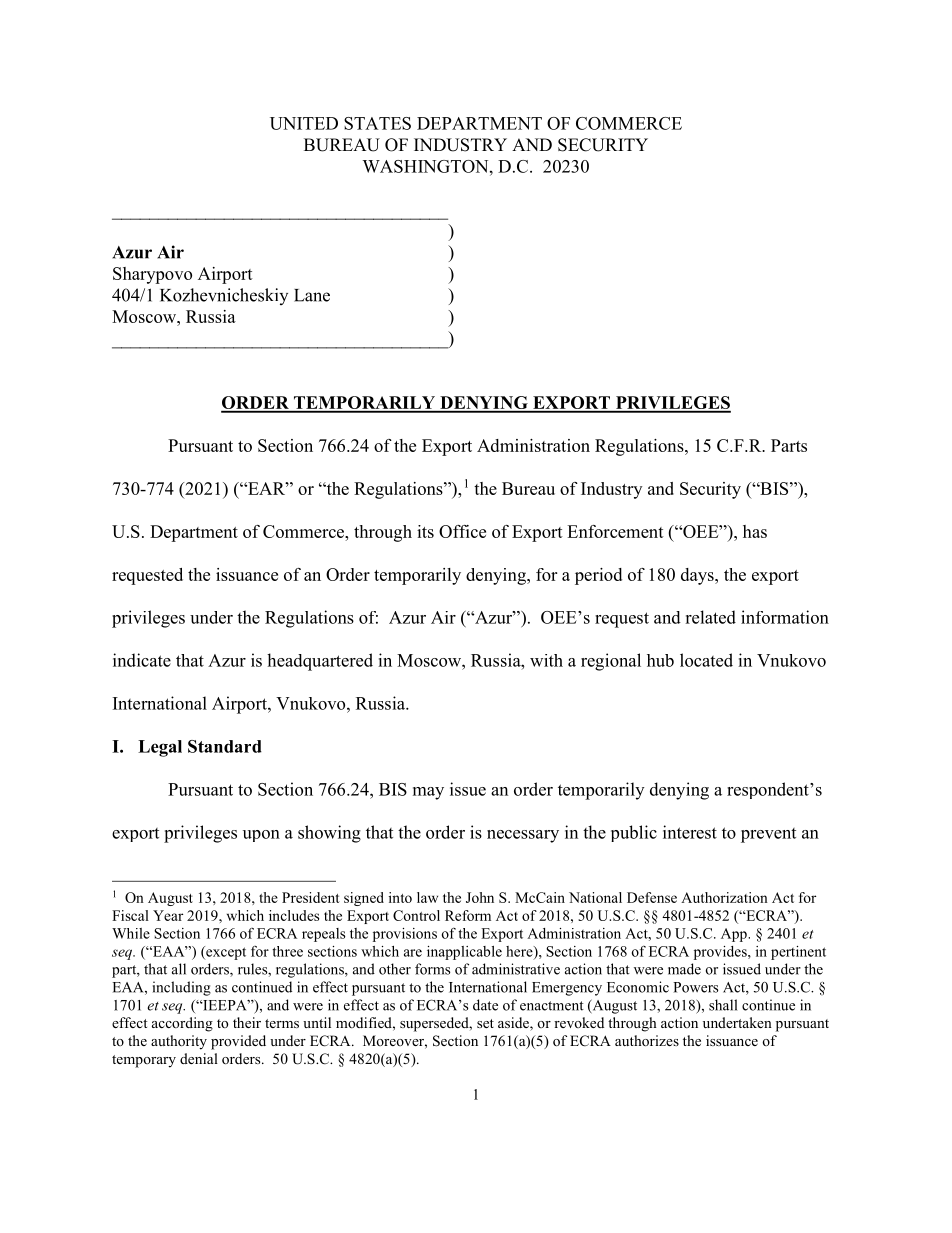  What do you see at coordinates (377, 123) in the screenshot?
I see `STATES` at bounding box center [377, 123].
